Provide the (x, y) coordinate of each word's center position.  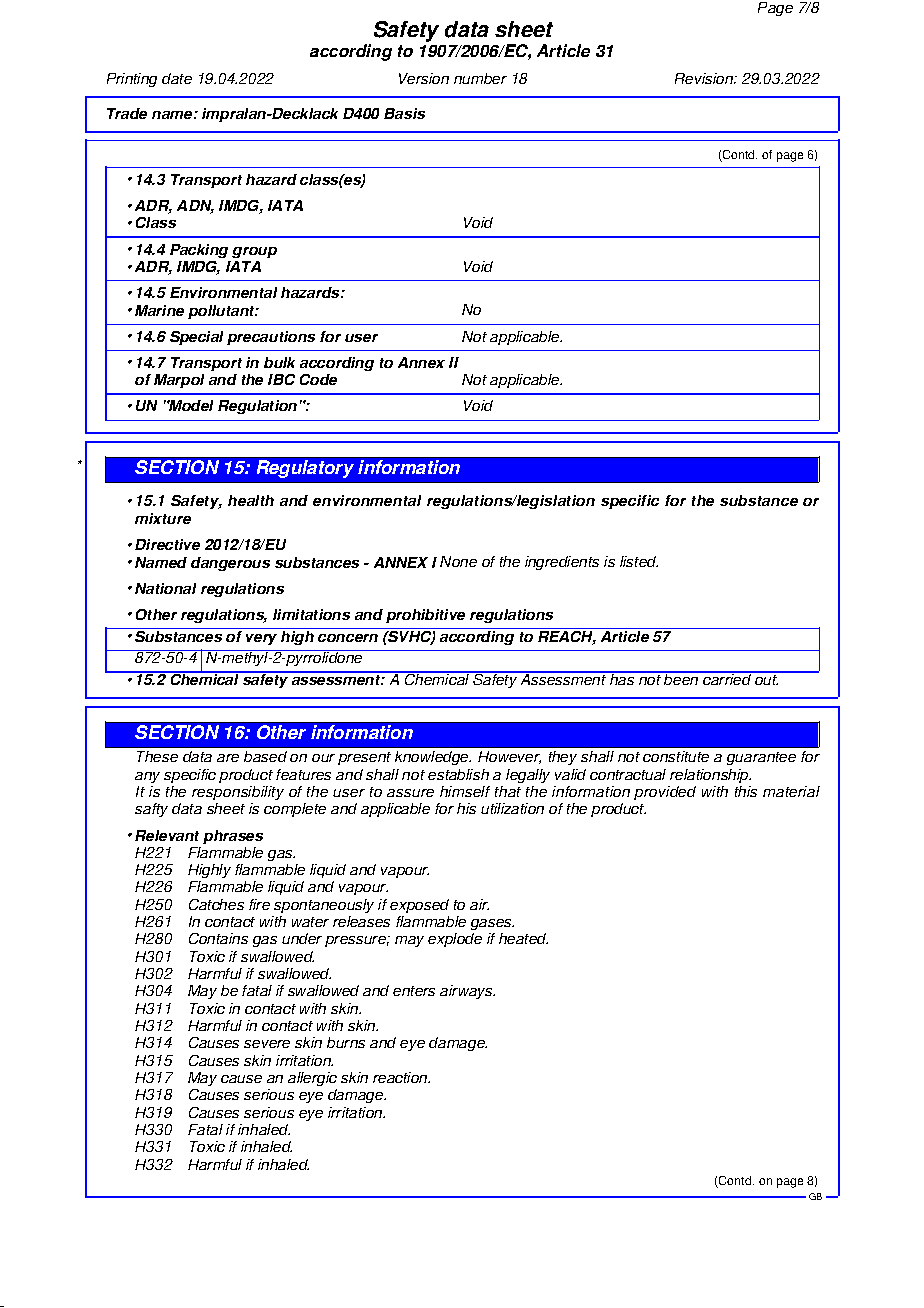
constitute (676, 756)
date (177, 78)
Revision (705, 78)
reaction (401, 1077)
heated (523, 938)
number (480, 78)
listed (639, 561)
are (228, 758)
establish (458, 774)
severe (267, 1044)
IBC (281, 379)
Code (318, 379)
